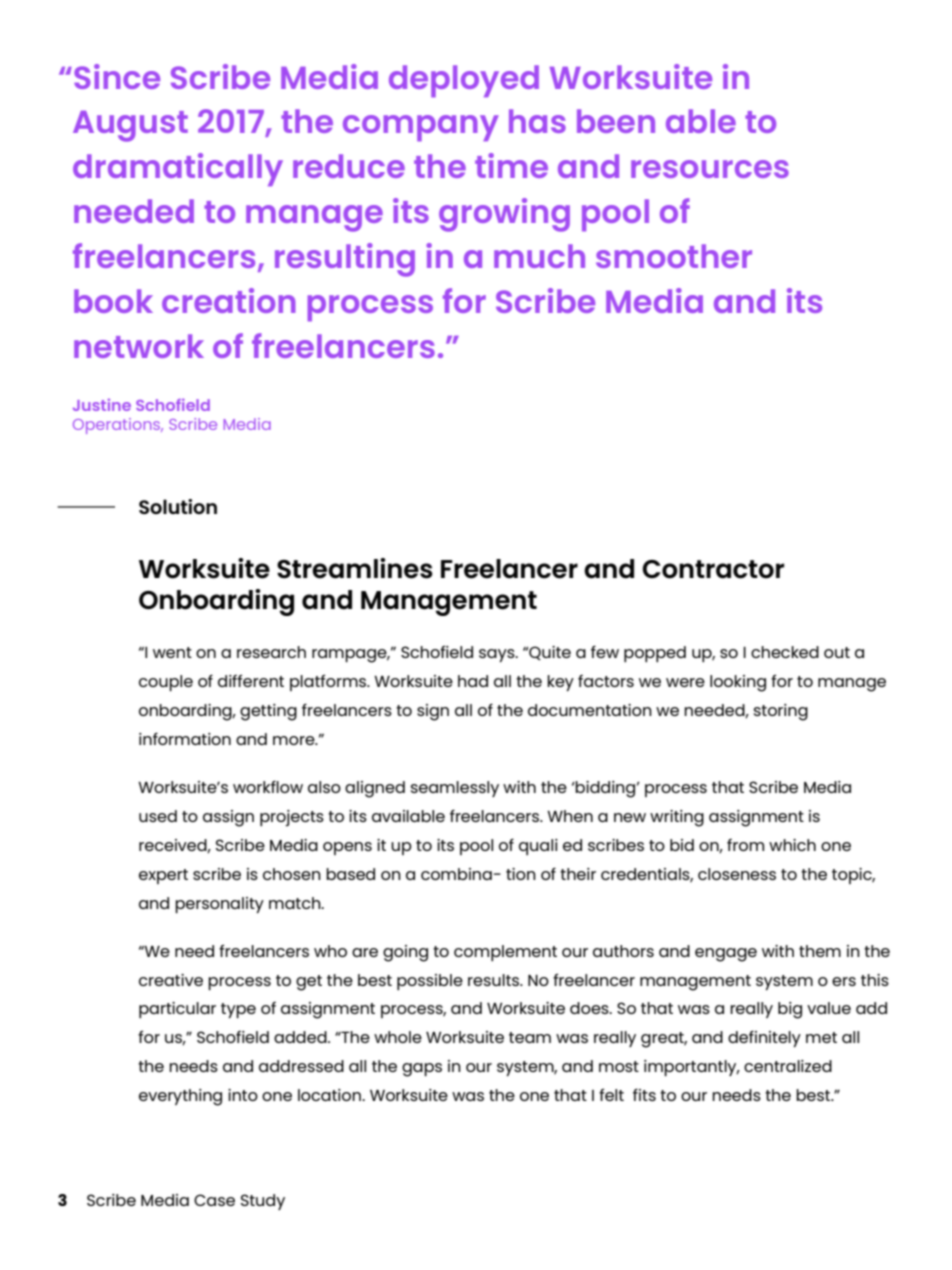 Image resolution: width=952 pixels, height=1270 pixels. What do you see at coordinates (713, 569) in the page?
I see `Contractor` at bounding box center [713, 569].
